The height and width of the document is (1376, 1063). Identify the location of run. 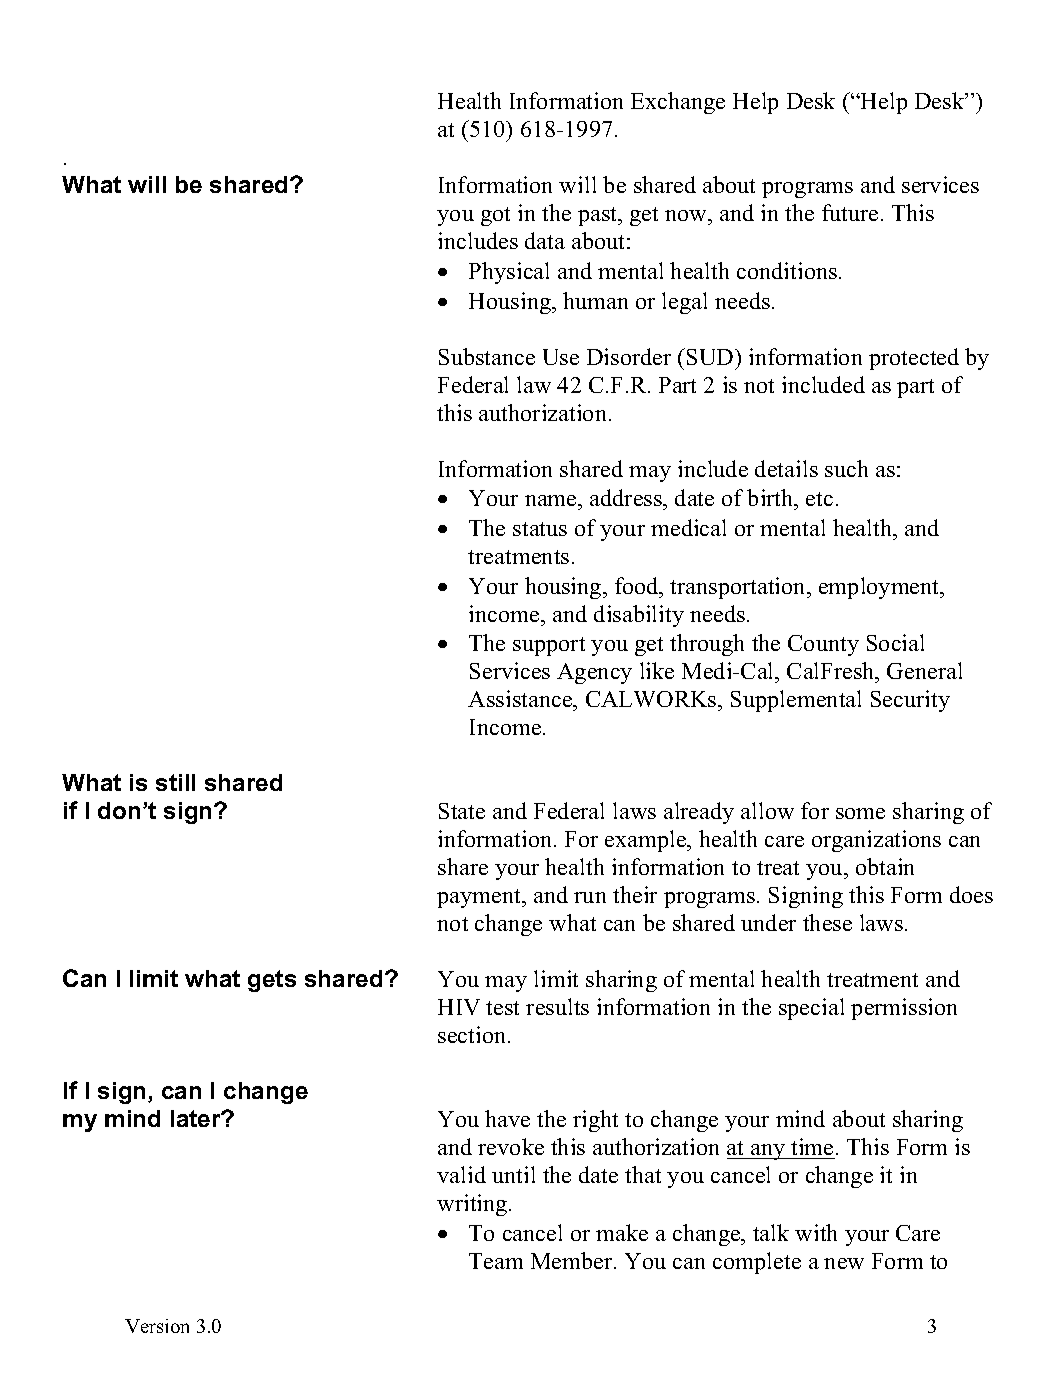
(590, 897).
